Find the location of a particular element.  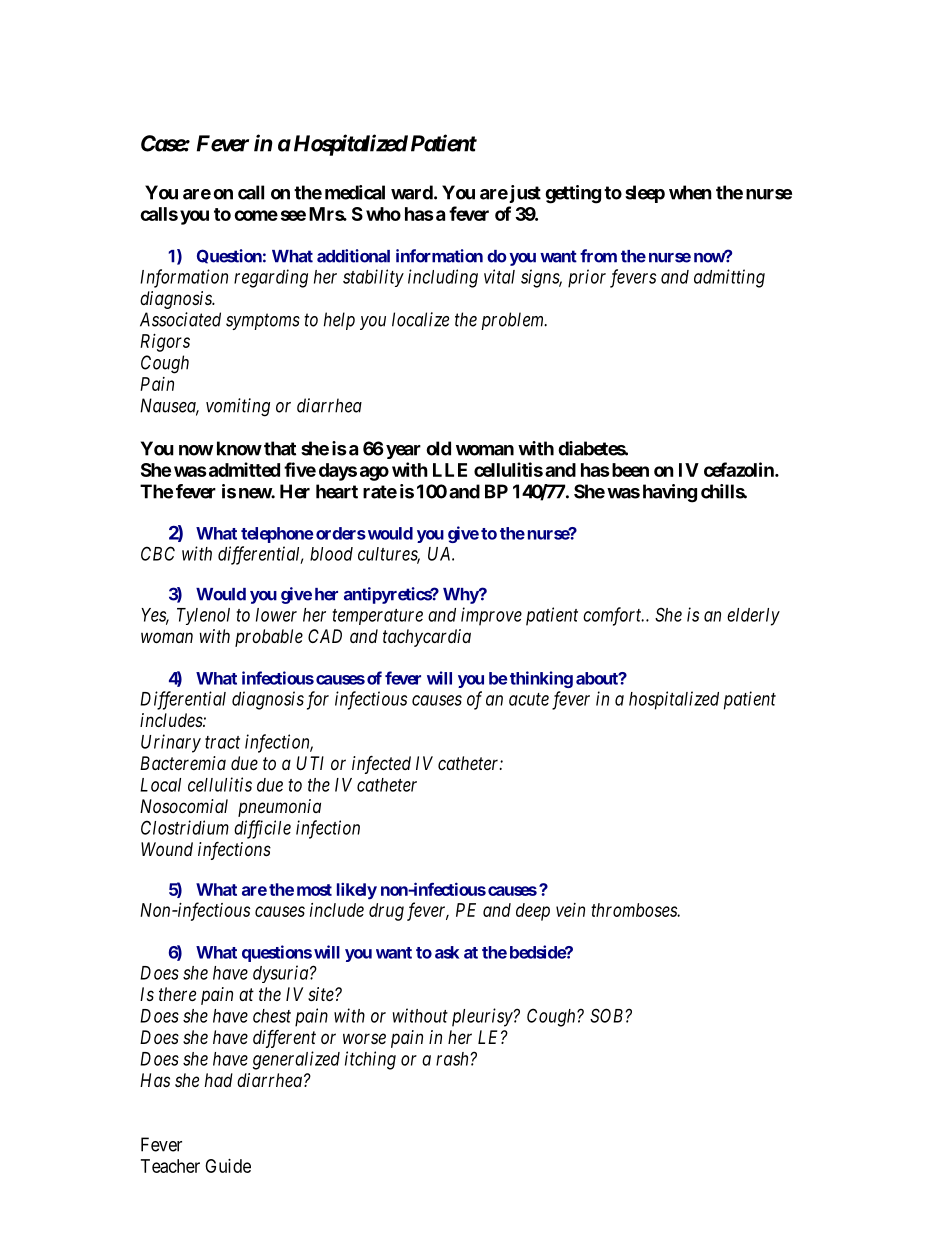

ward is located at coordinates (412, 192).
